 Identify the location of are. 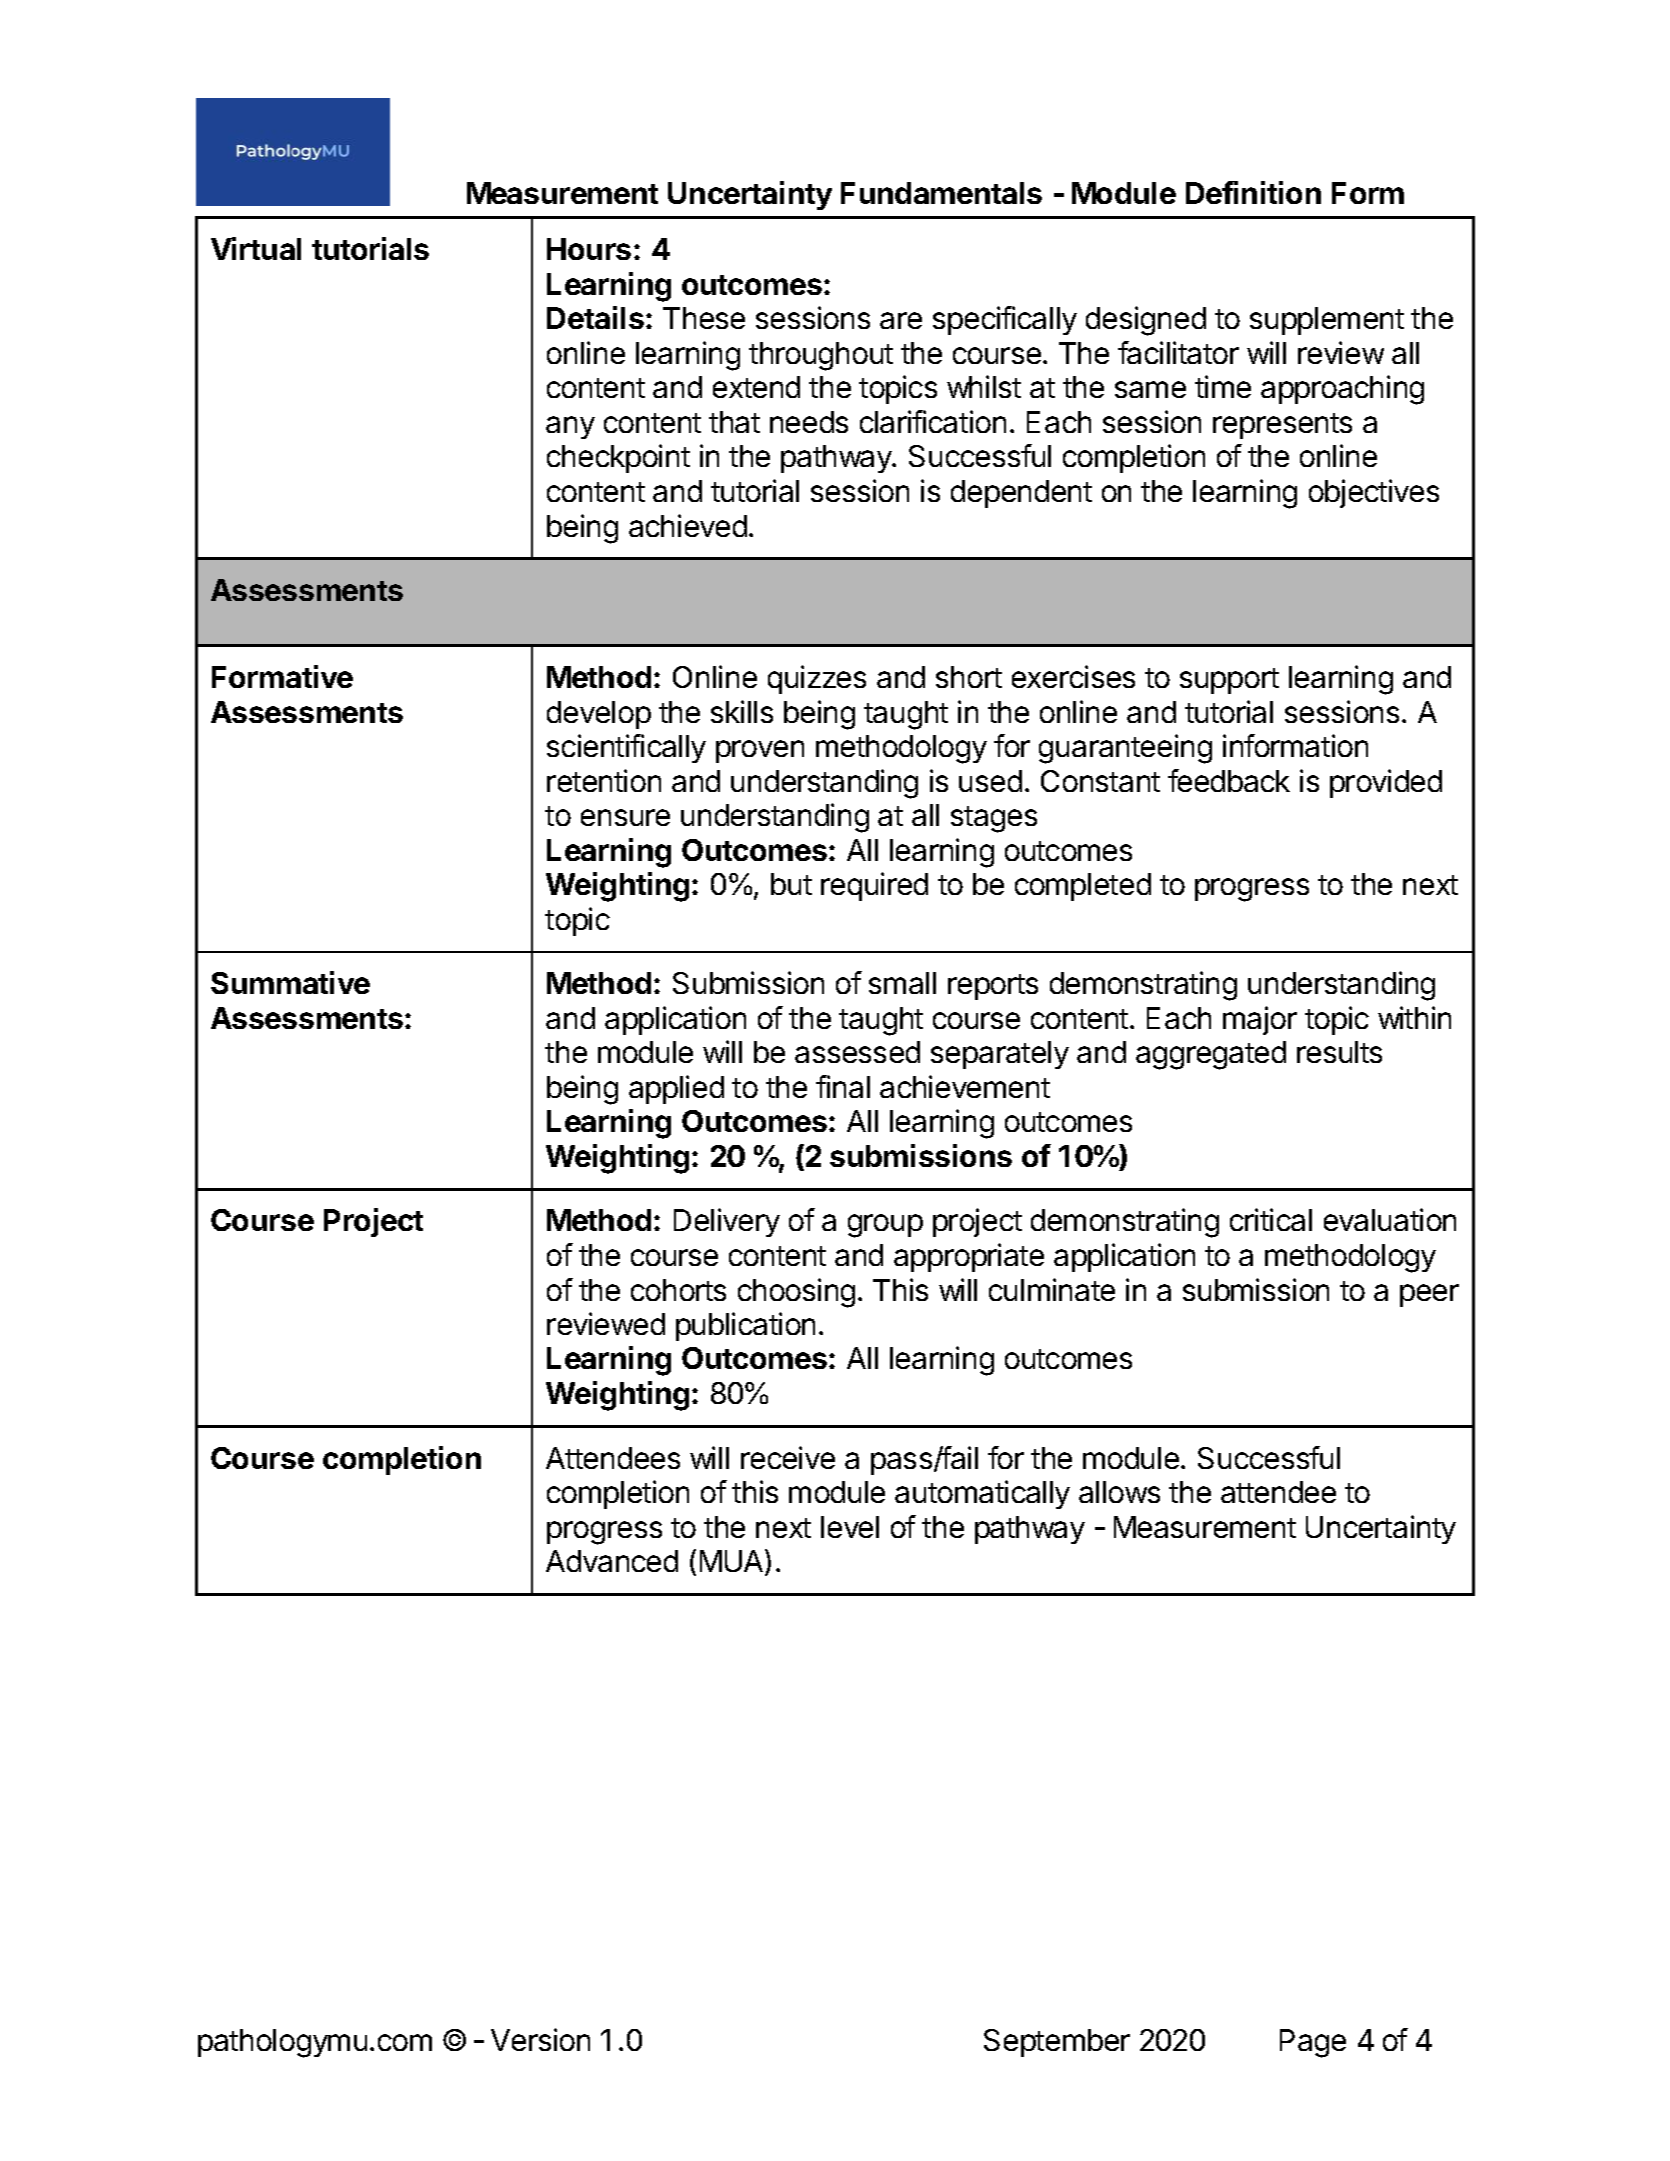
(901, 320).
